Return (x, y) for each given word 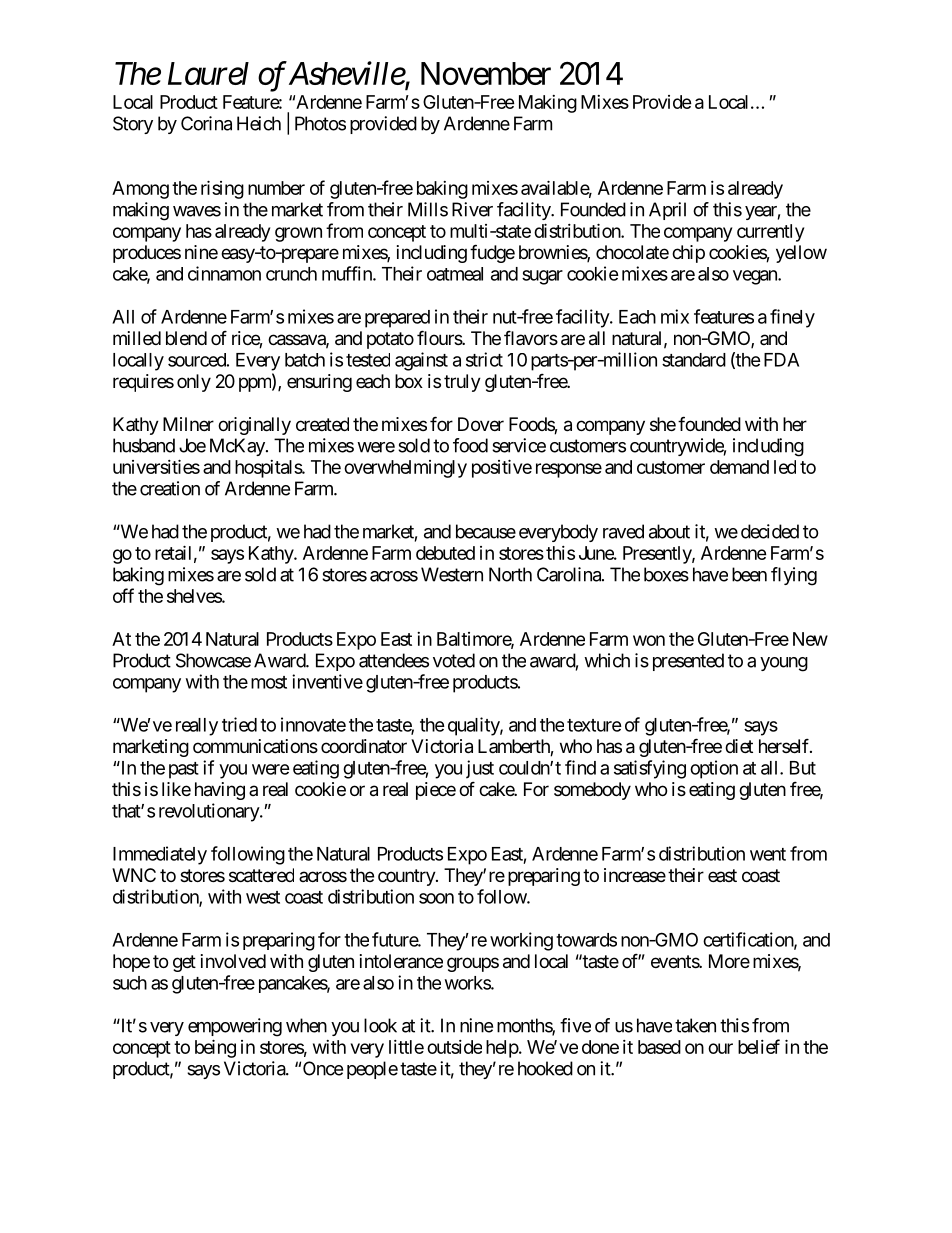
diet (739, 746)
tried (239, 724)
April (667, 211)
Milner (188, 424)
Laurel (208, 73)
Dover (481, 424)
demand (739, 467)
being (215, 1048)
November (486, 73)
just (480, 769)
